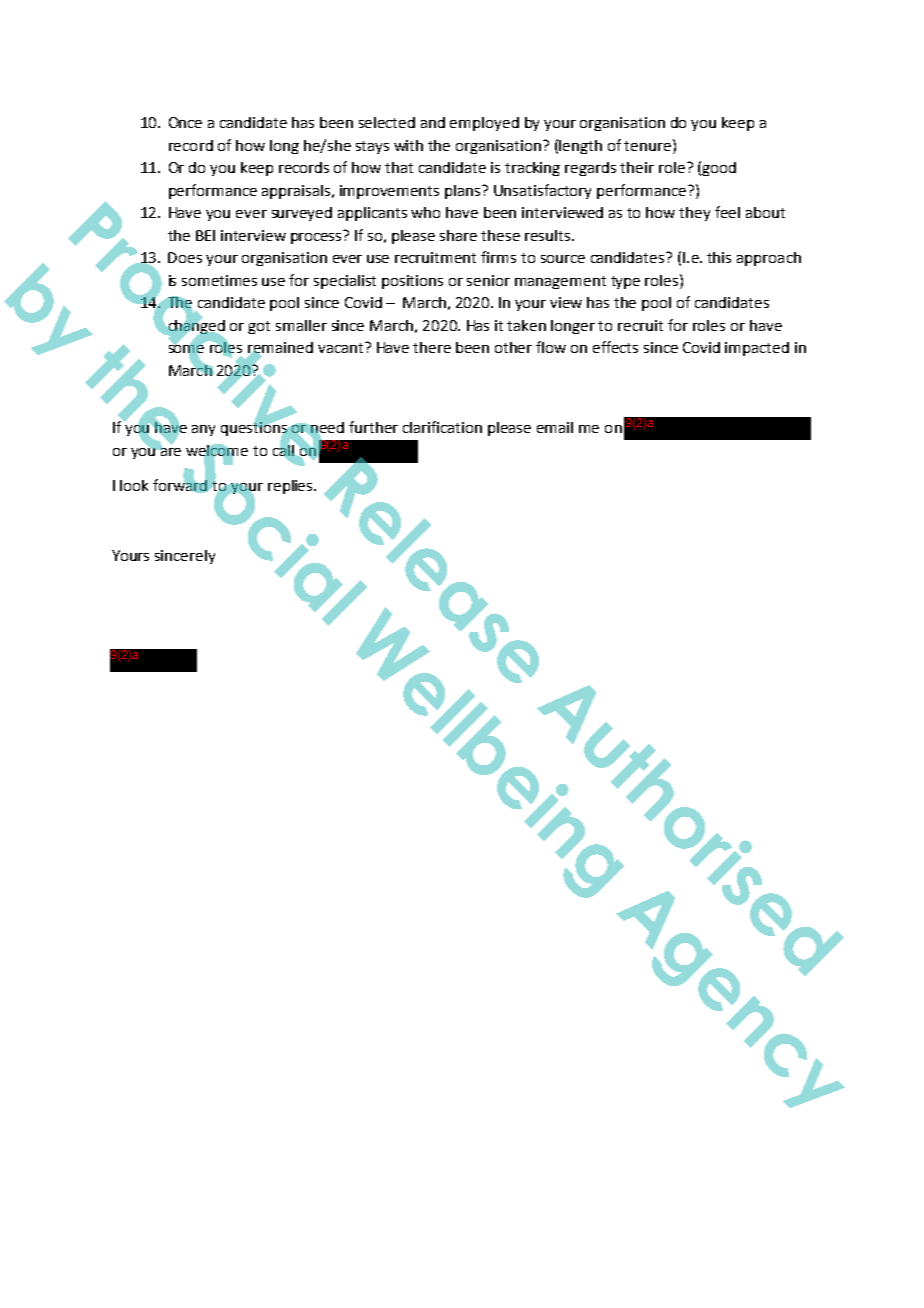 The image size is (924, 1308). Describe the element at coordinates (694, 214) in the page. I see `they` at that location.
